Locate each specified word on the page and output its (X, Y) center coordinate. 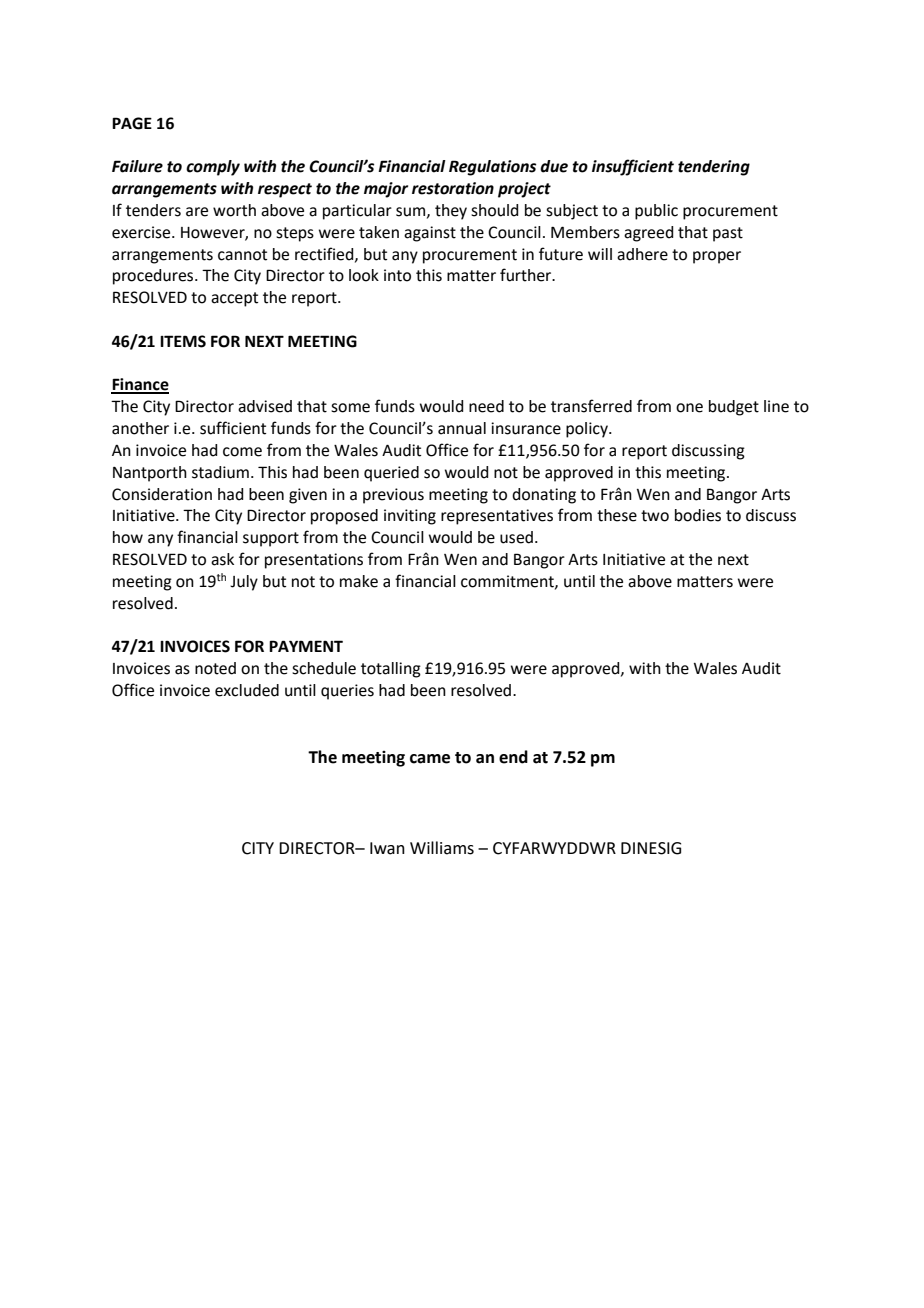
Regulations (492, 168)
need (486, 406)
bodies (698, 515)
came (430, 759)
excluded (247, 690)
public (656, 212)
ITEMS (183, 341)
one (689, 408)
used (516, 537)
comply (213, 168)
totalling (391, 670)
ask (222, 559)
